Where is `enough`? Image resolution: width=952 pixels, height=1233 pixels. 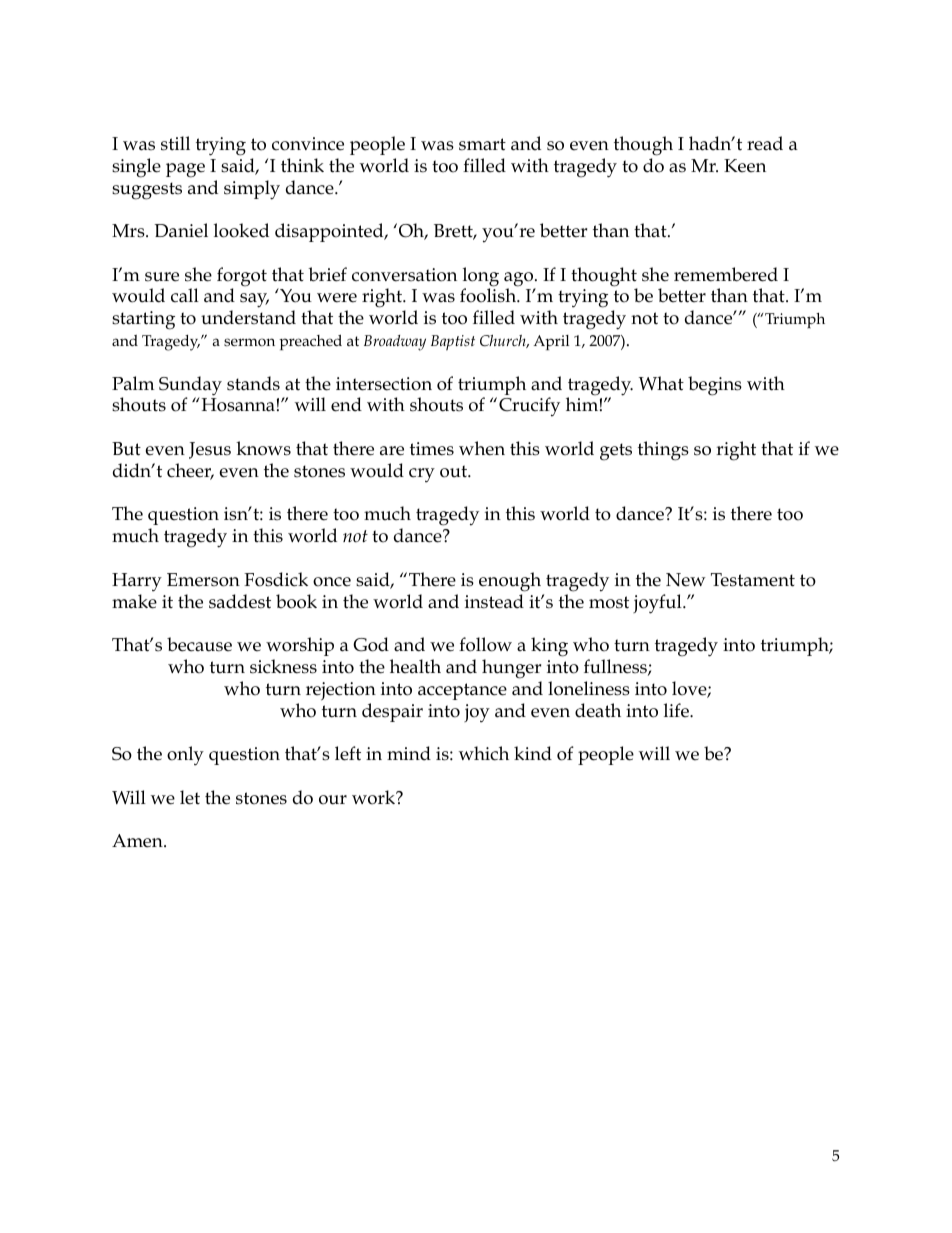
enough is located at coordinates (510, 582).
